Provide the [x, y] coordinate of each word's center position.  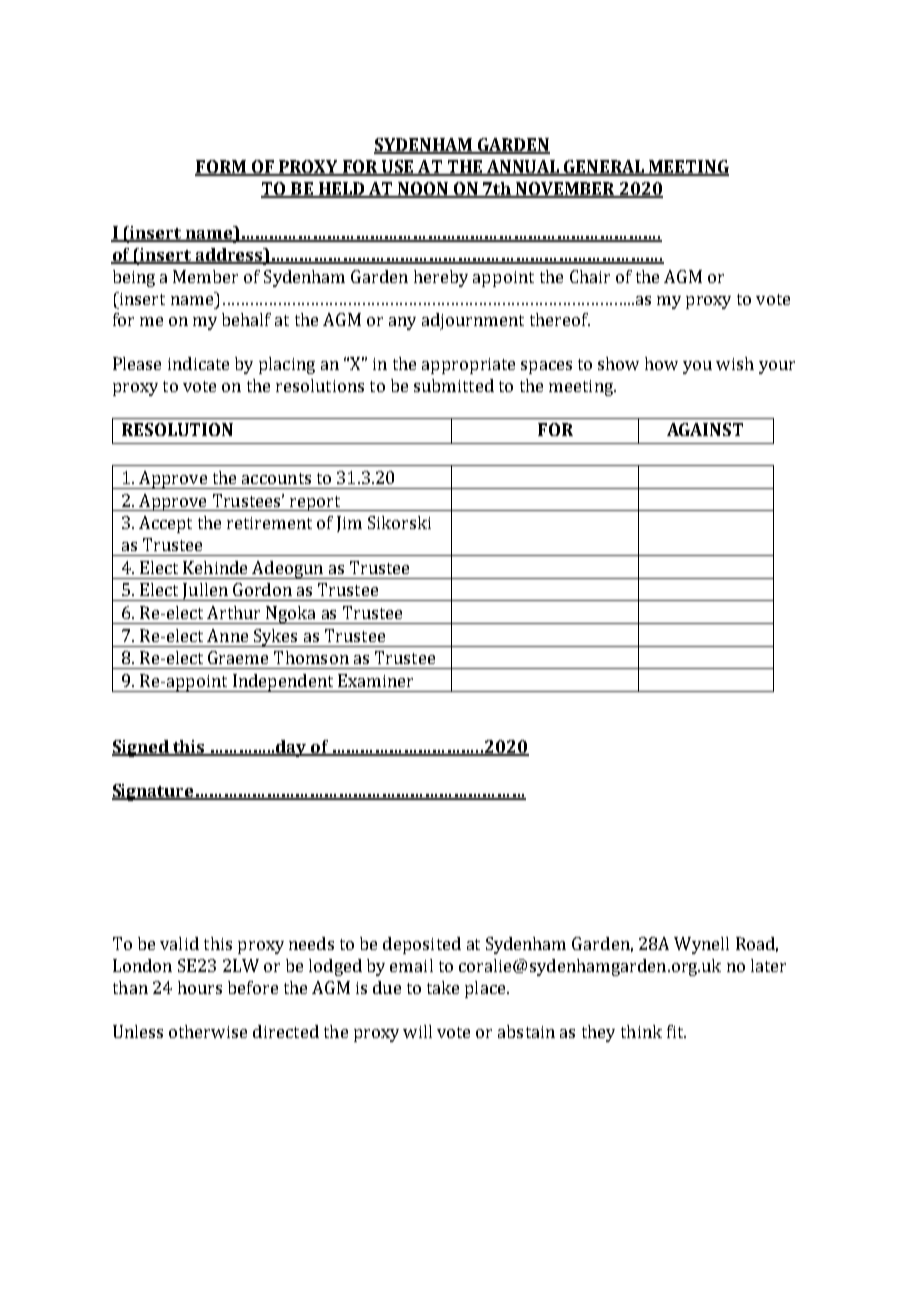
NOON [423, 190]
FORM [221, 168]
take [443, 987]
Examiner [375, 680]
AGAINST [705, 429]
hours [200, 987]
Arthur [233, 612]
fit [676, 1031]
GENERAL [604, 168]
